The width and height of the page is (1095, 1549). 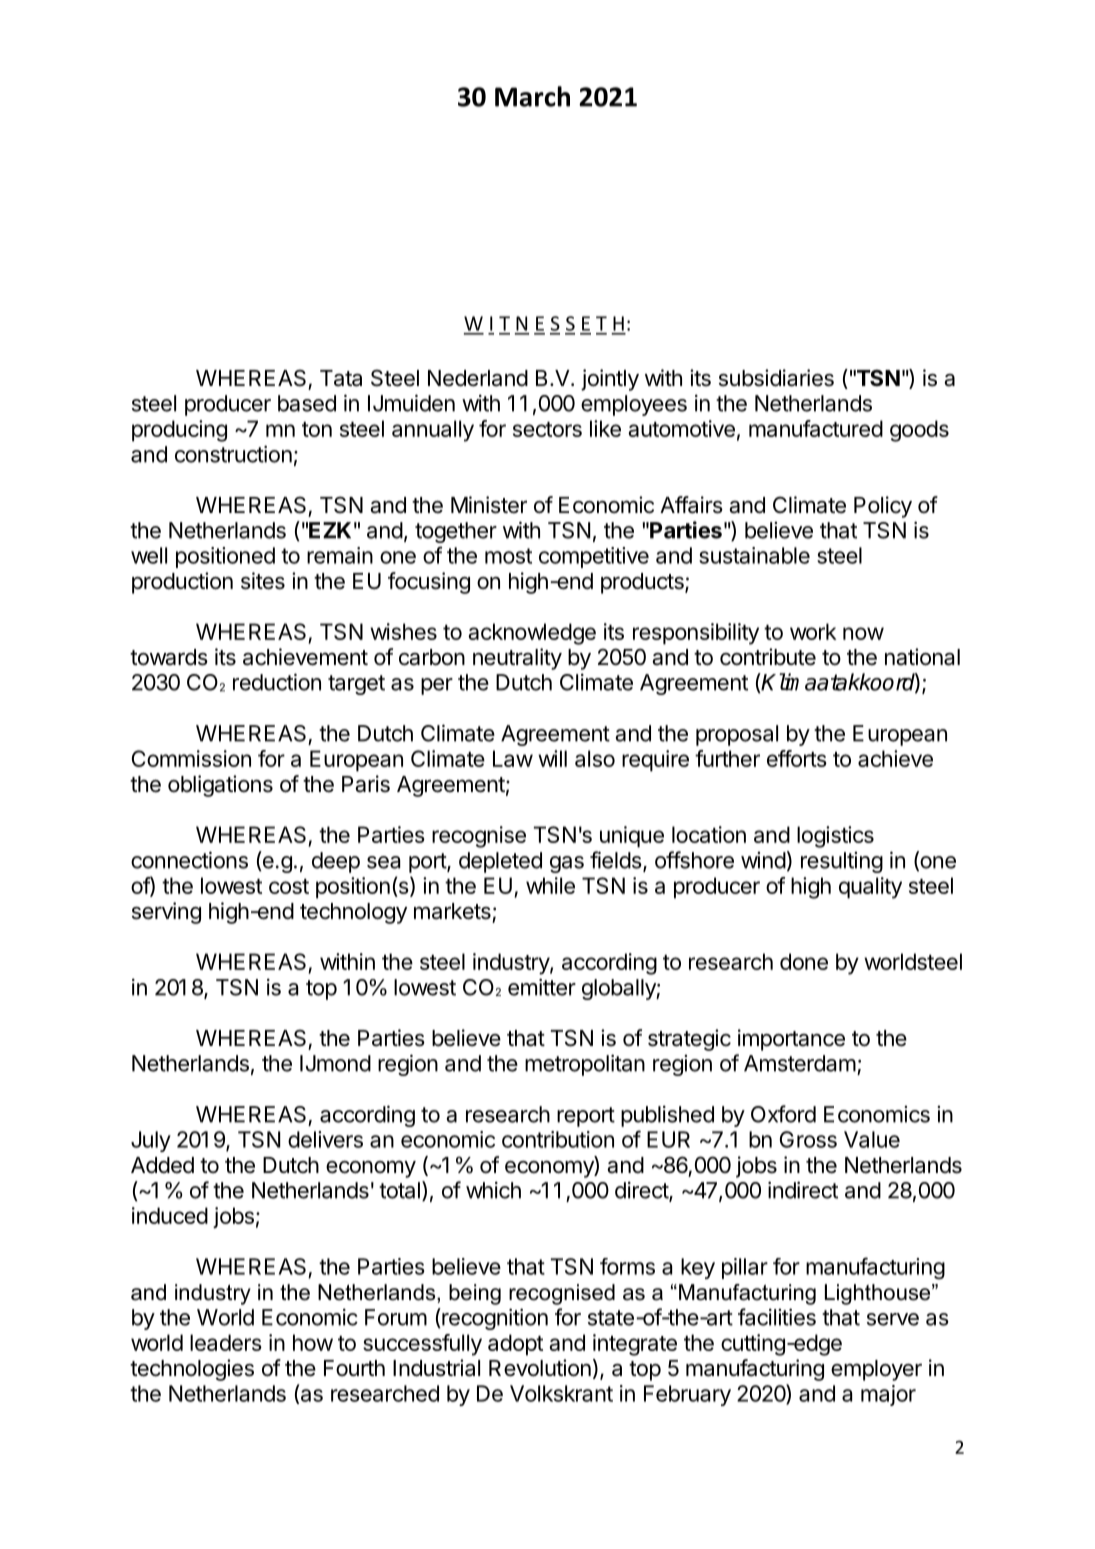 What do you see at coordinates (776, 378) in the page?
I see `subsidiaries` at bounding box center [776, 378].
